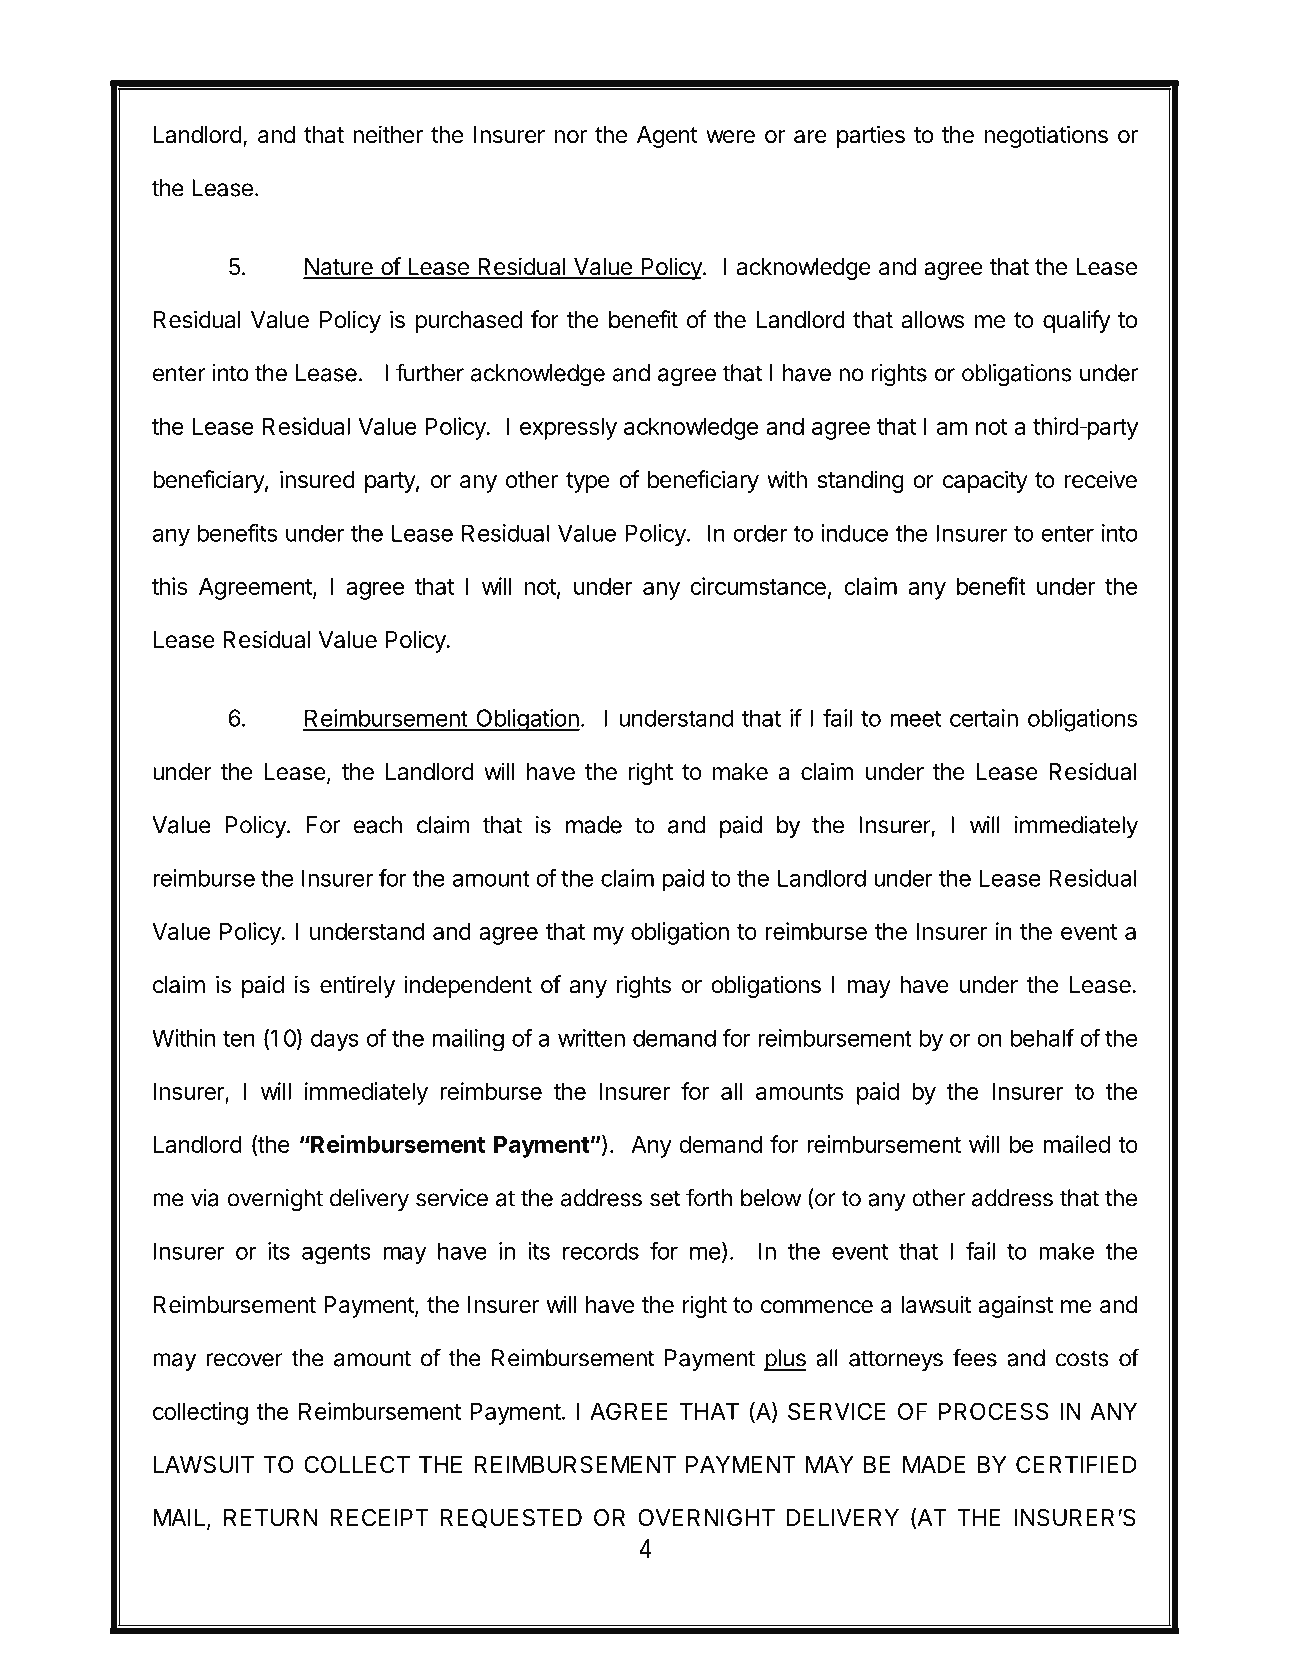 This screenshot has width=1289, height=1669. What do you see at coordinates (468, 986) in the screenshot?
I see `independent` at bounding box center [468, 986].
